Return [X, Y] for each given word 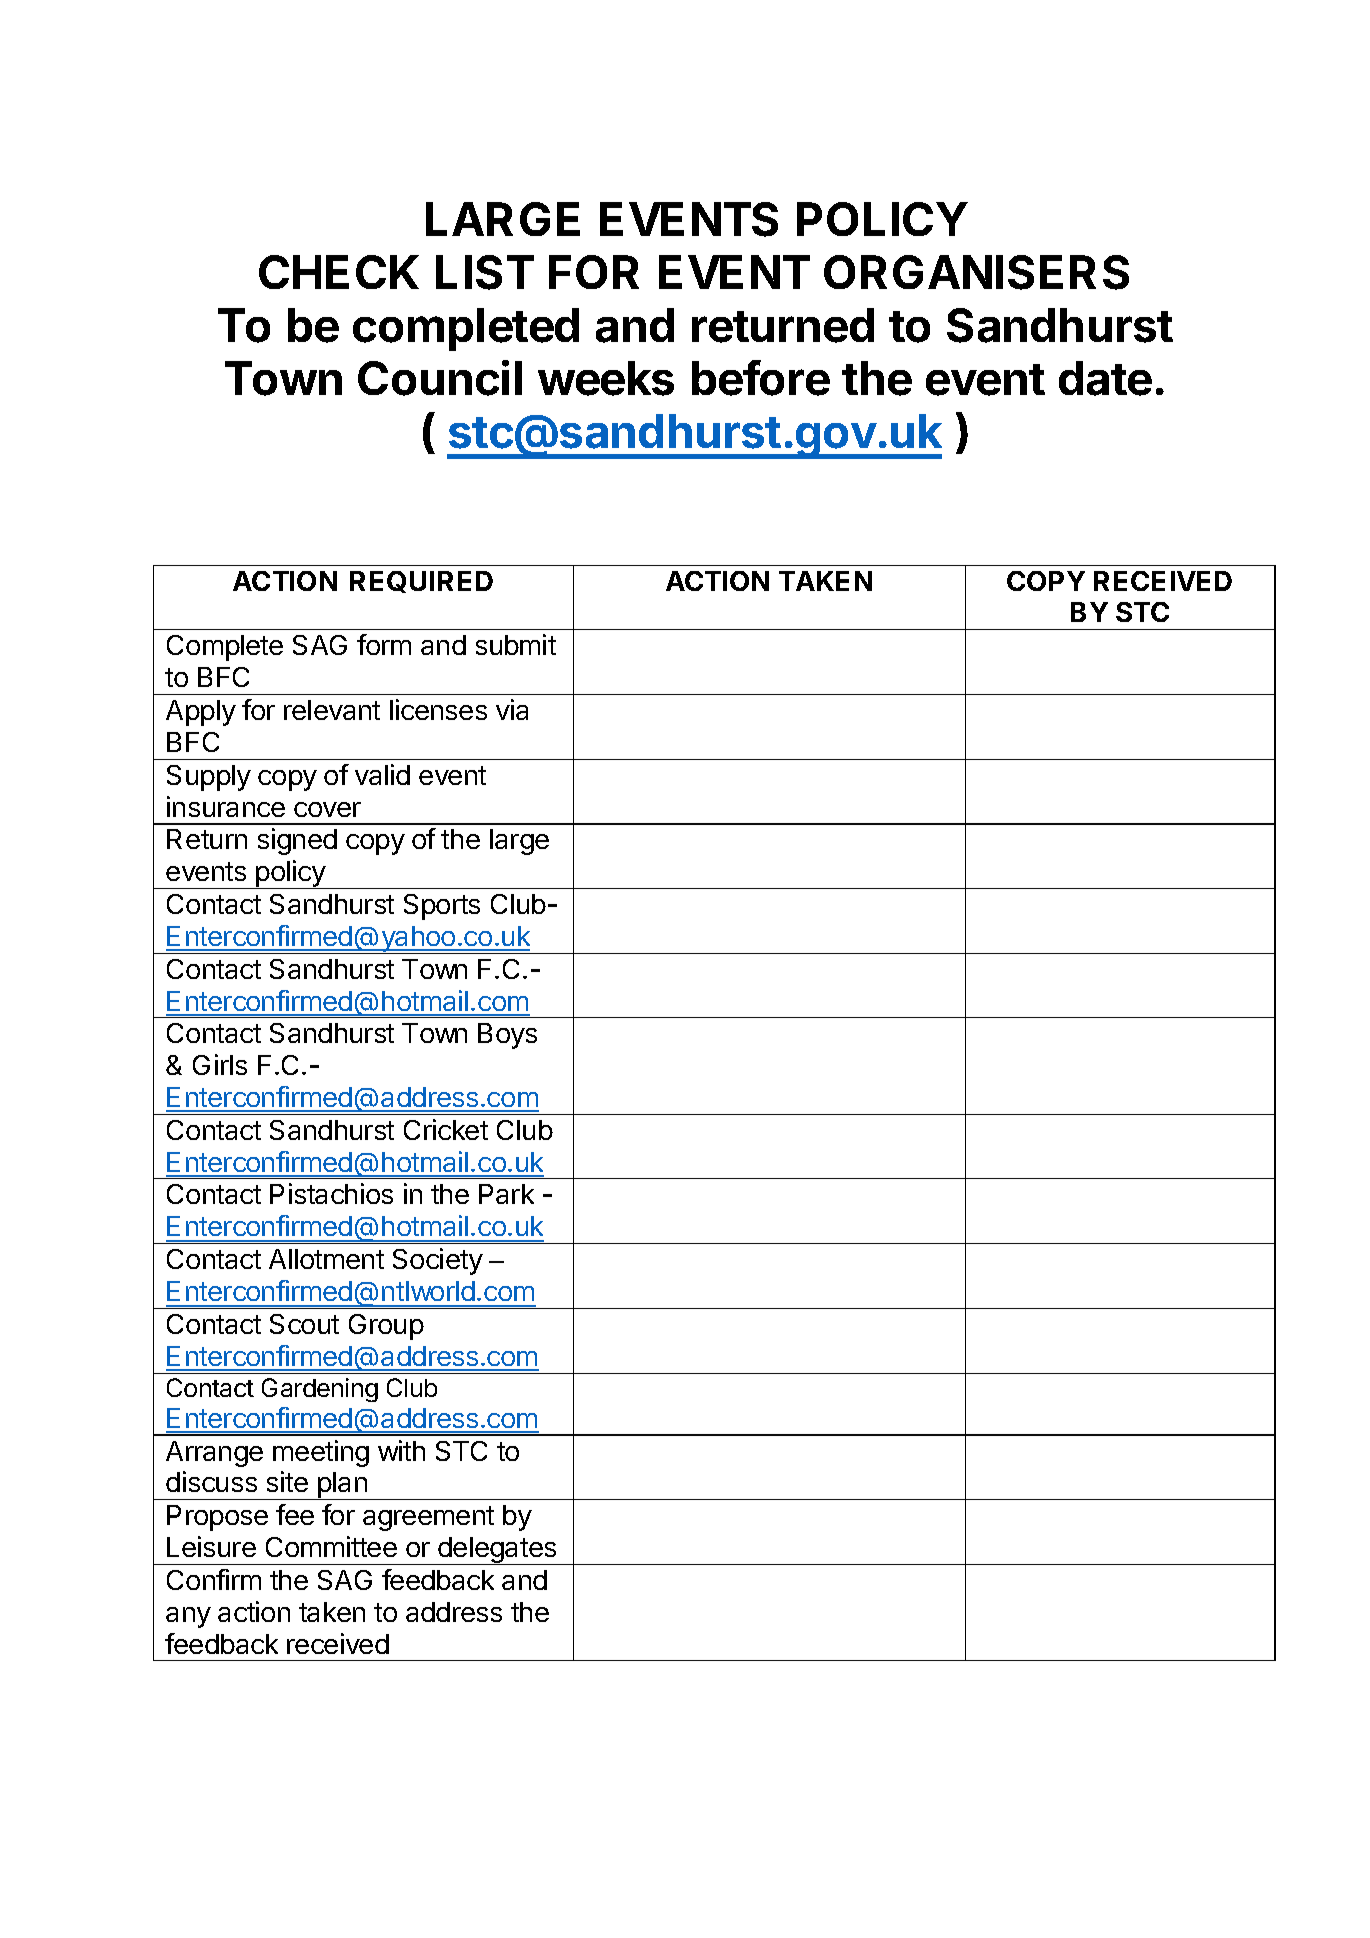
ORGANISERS [976, 272]
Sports [442, 907]
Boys [507, 1036]
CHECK [339, 272]
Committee [331, 1546]
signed [297, 841]
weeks [606, 378]
